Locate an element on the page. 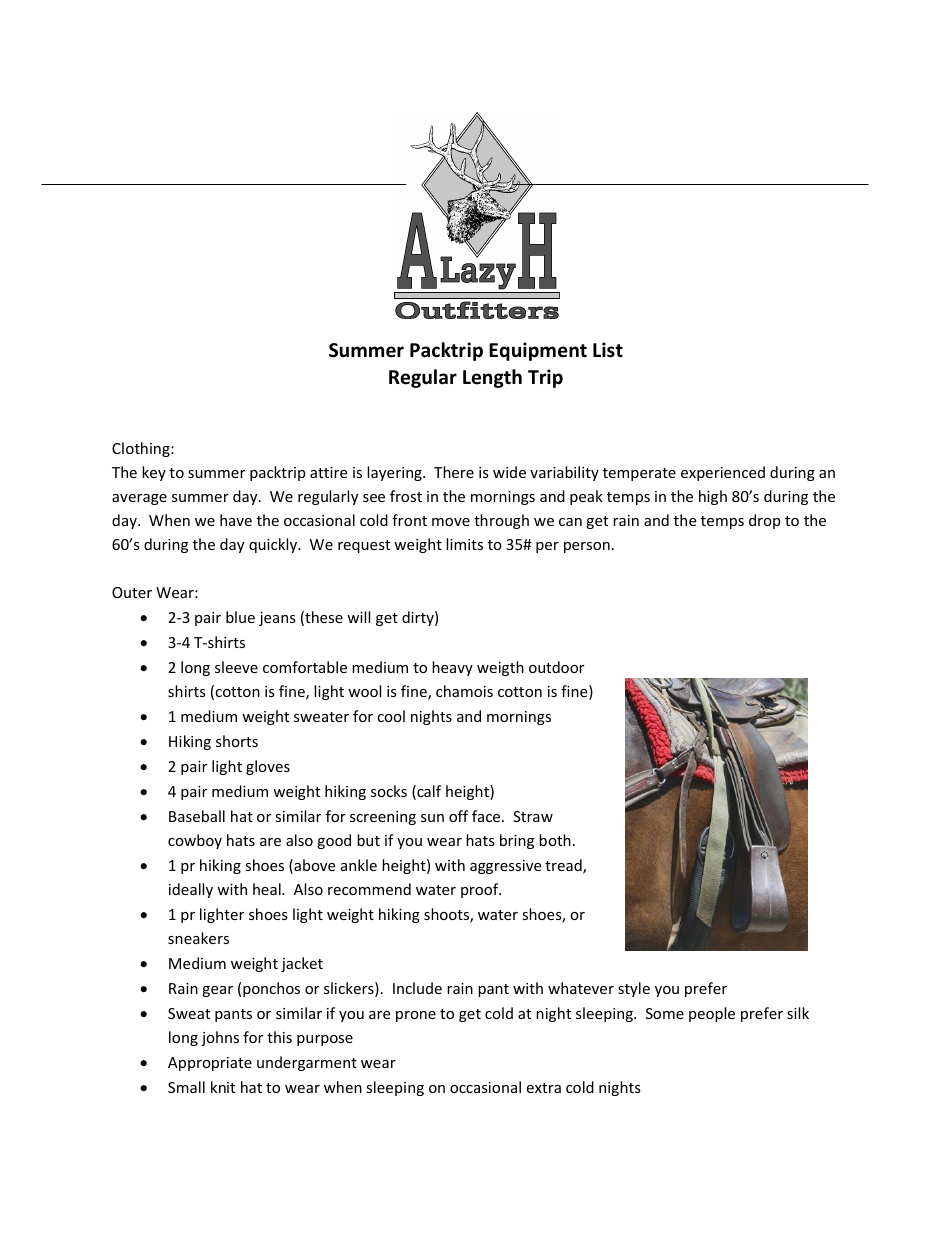  extra is located at coordinates (543, 1088).
